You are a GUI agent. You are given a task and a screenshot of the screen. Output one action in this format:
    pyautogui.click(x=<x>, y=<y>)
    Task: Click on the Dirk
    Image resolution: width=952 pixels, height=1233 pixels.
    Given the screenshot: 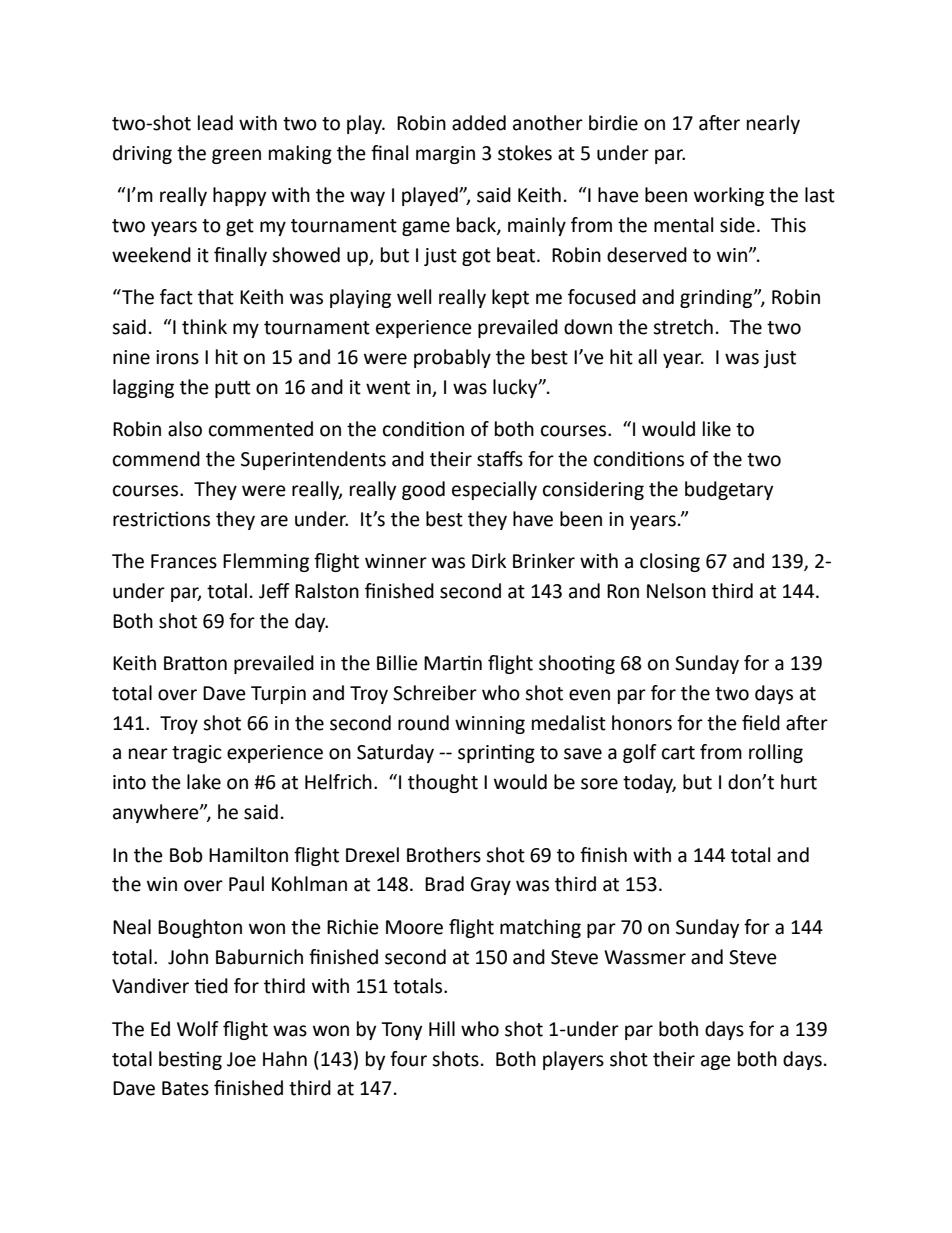 What is the action you would take?
    pyautogui.click(x=489, y=560)
